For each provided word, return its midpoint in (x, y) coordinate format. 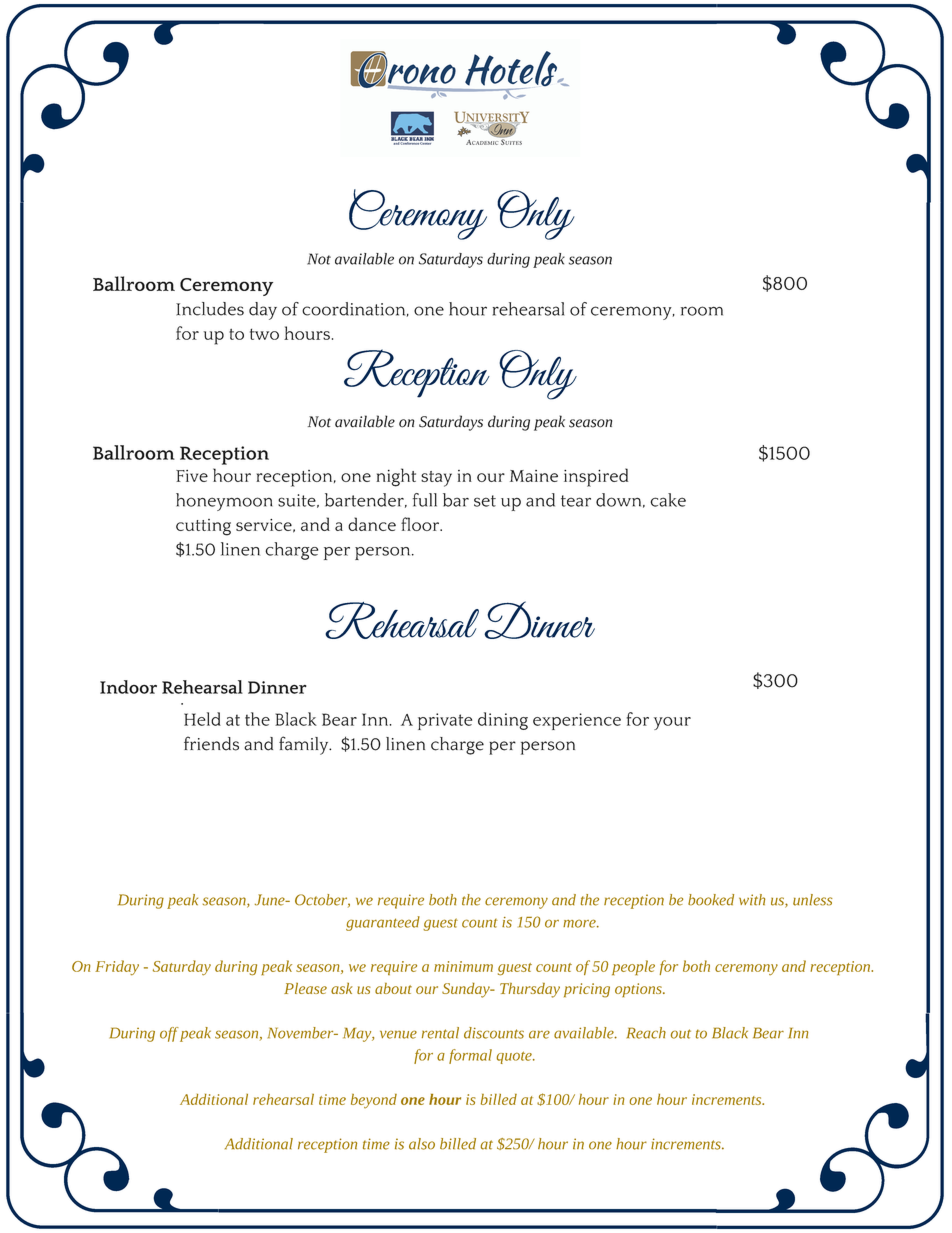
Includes (210, 309)
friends (211, 743)
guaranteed (383, 923)
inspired (596, 477)
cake (668, 500)
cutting (203, 527)
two (264, 334)
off (169, 1034)
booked (711, 900)
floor (421, 524)
